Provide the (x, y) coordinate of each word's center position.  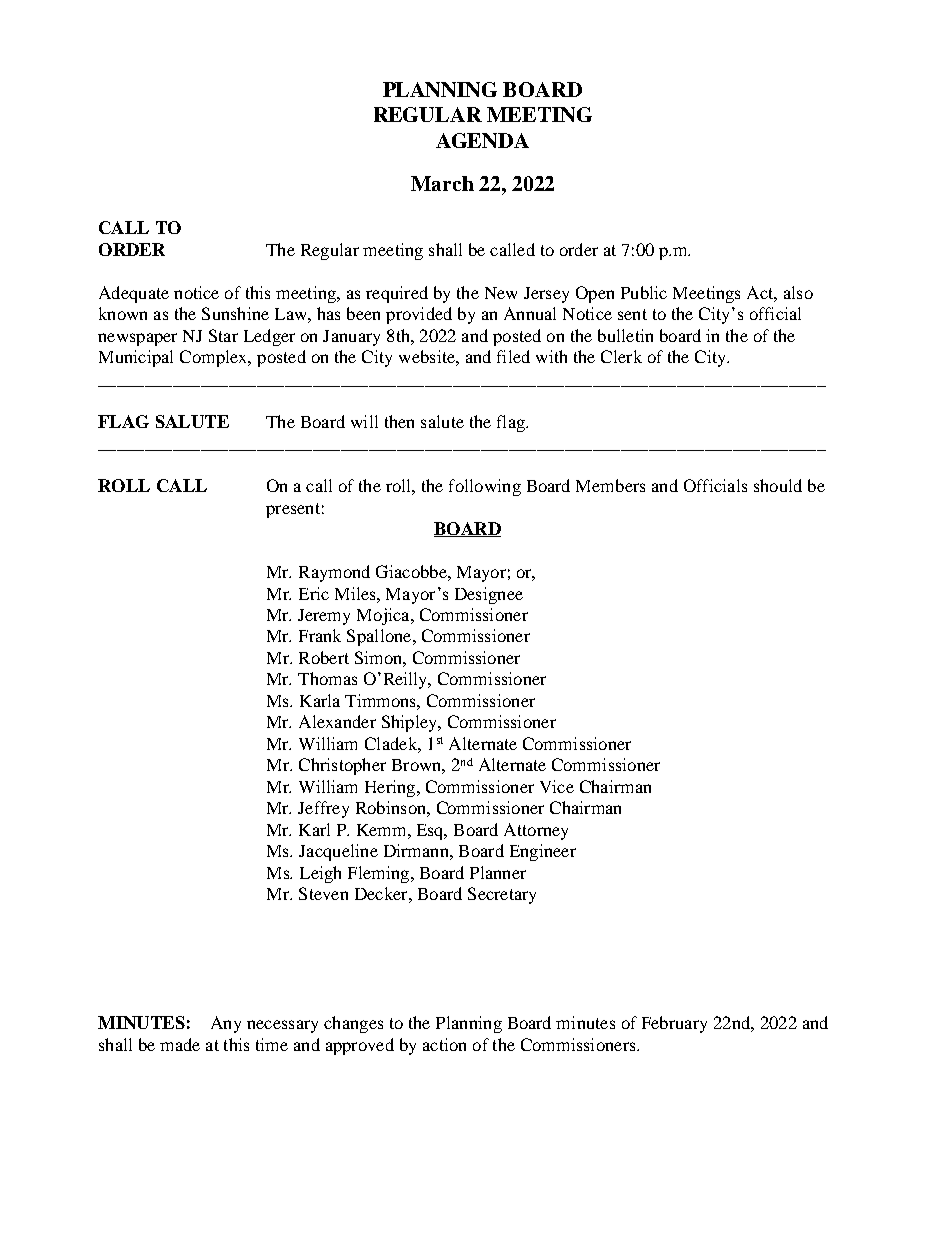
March (442, 183)
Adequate (134, 294)
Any (226, 1024)
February (674, 1024)
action (444, 1044)
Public (644, 292)
